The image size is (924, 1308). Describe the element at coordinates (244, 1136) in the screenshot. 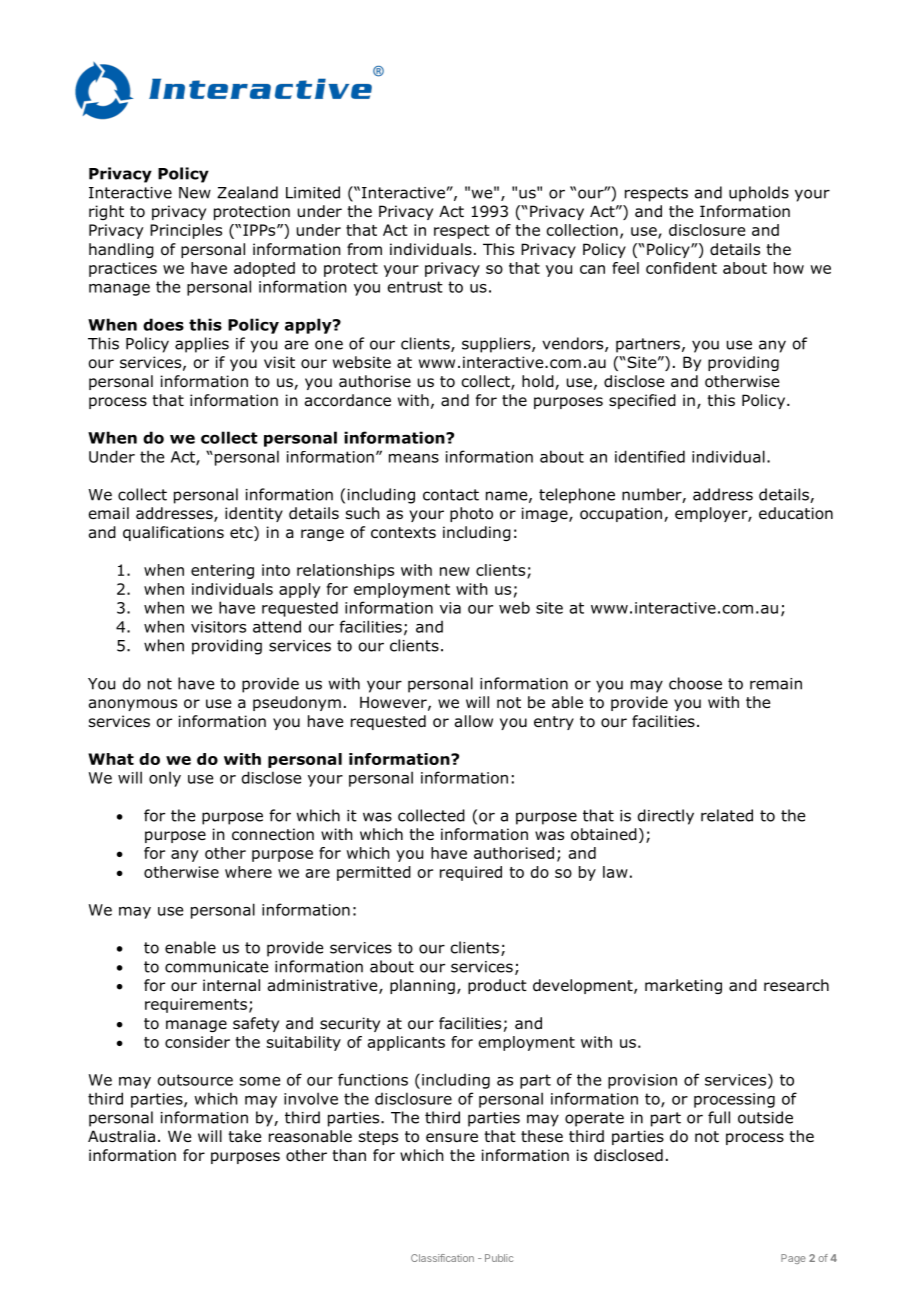

I see `take` at that location.
